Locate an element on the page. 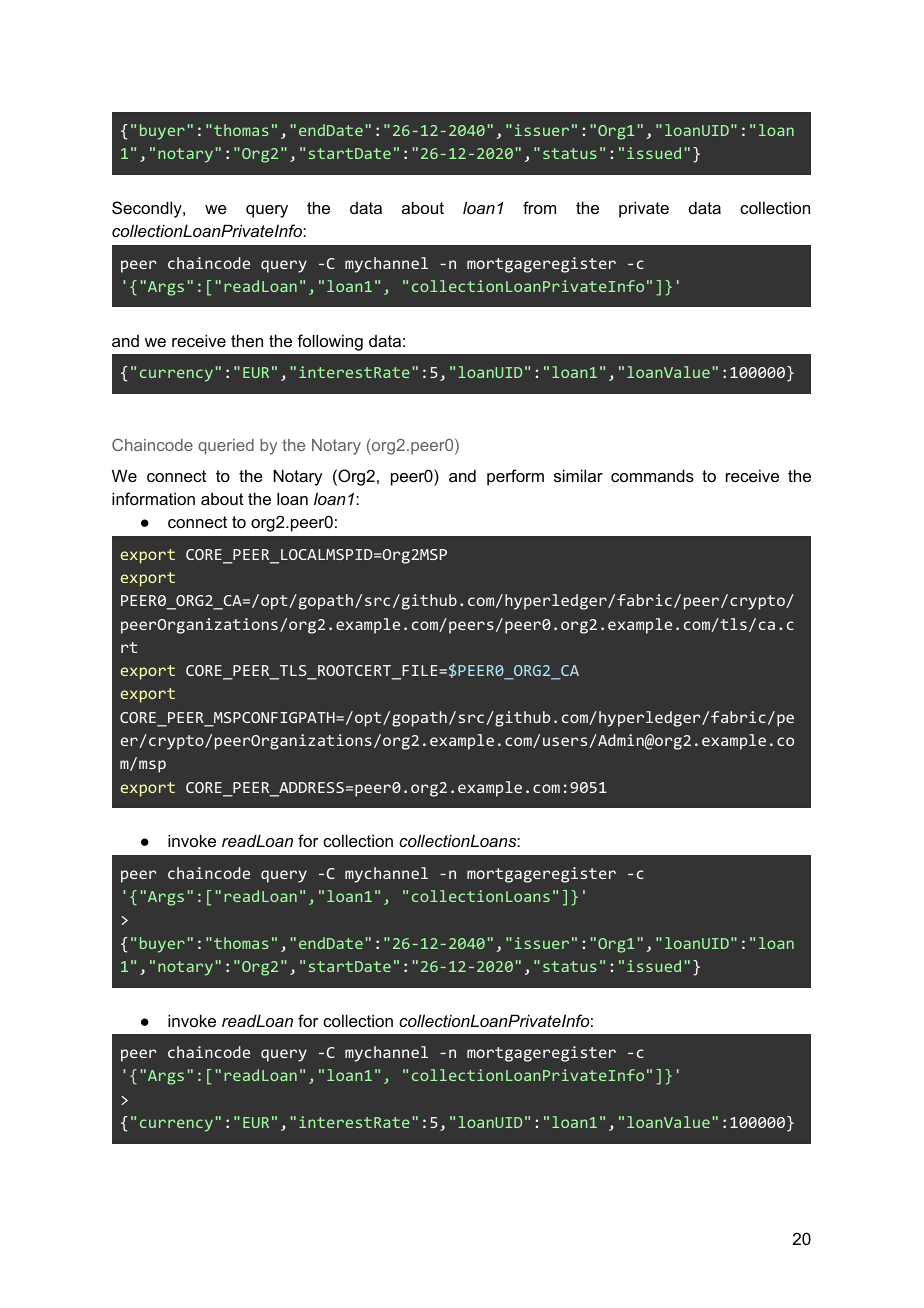 This page has height=1308, width=924. then is located at coordinates (247, 340).
